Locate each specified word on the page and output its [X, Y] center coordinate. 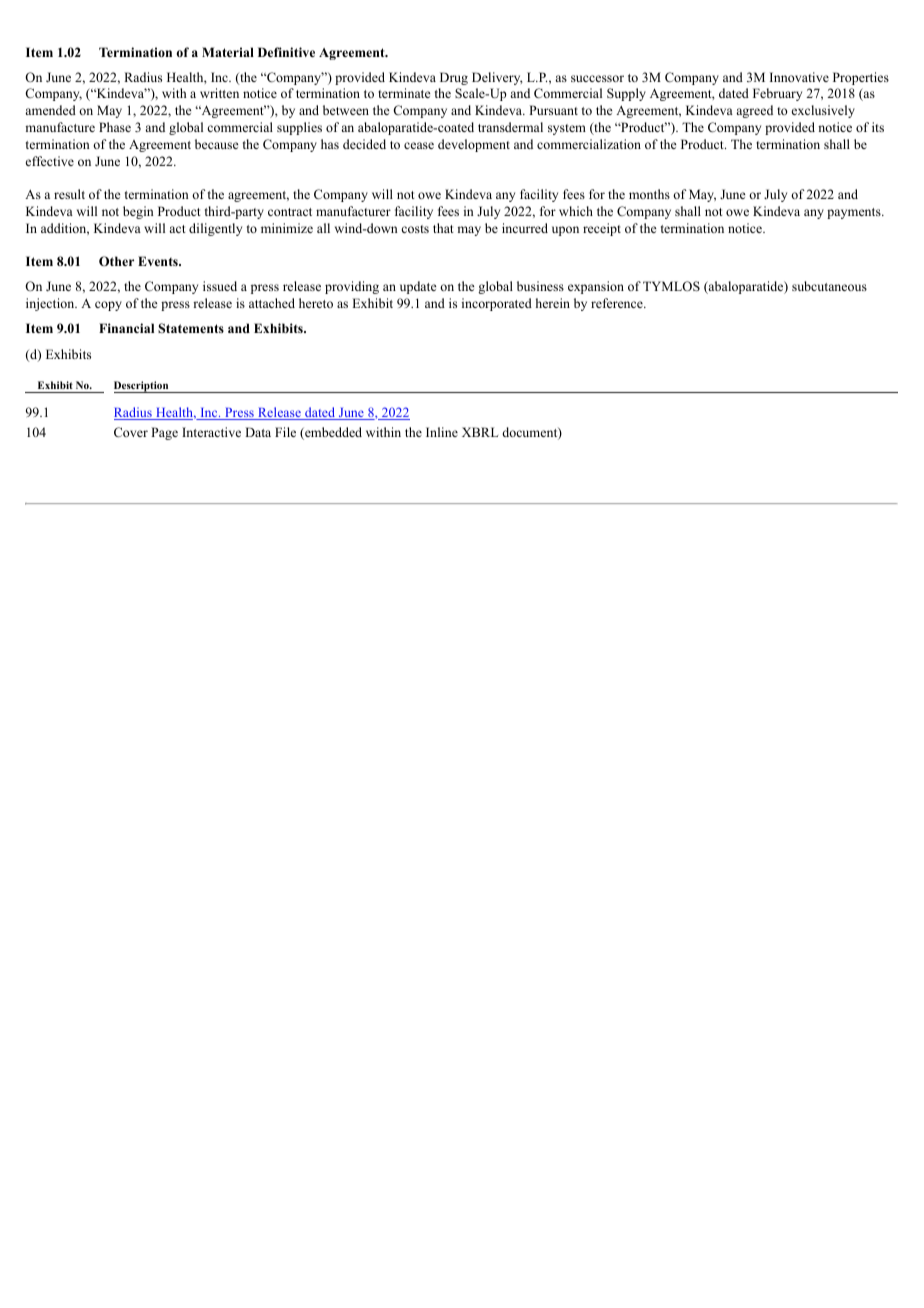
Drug [454, 78]
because [217, 144]
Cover [131, 432]
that [443, 228]
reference [618, 303]
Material [228, 52]
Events [159, 261]
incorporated [497, 304]
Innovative [799, 77]
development [474, 145]
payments [855, 213]
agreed [754, 111]
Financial [126, 328]
